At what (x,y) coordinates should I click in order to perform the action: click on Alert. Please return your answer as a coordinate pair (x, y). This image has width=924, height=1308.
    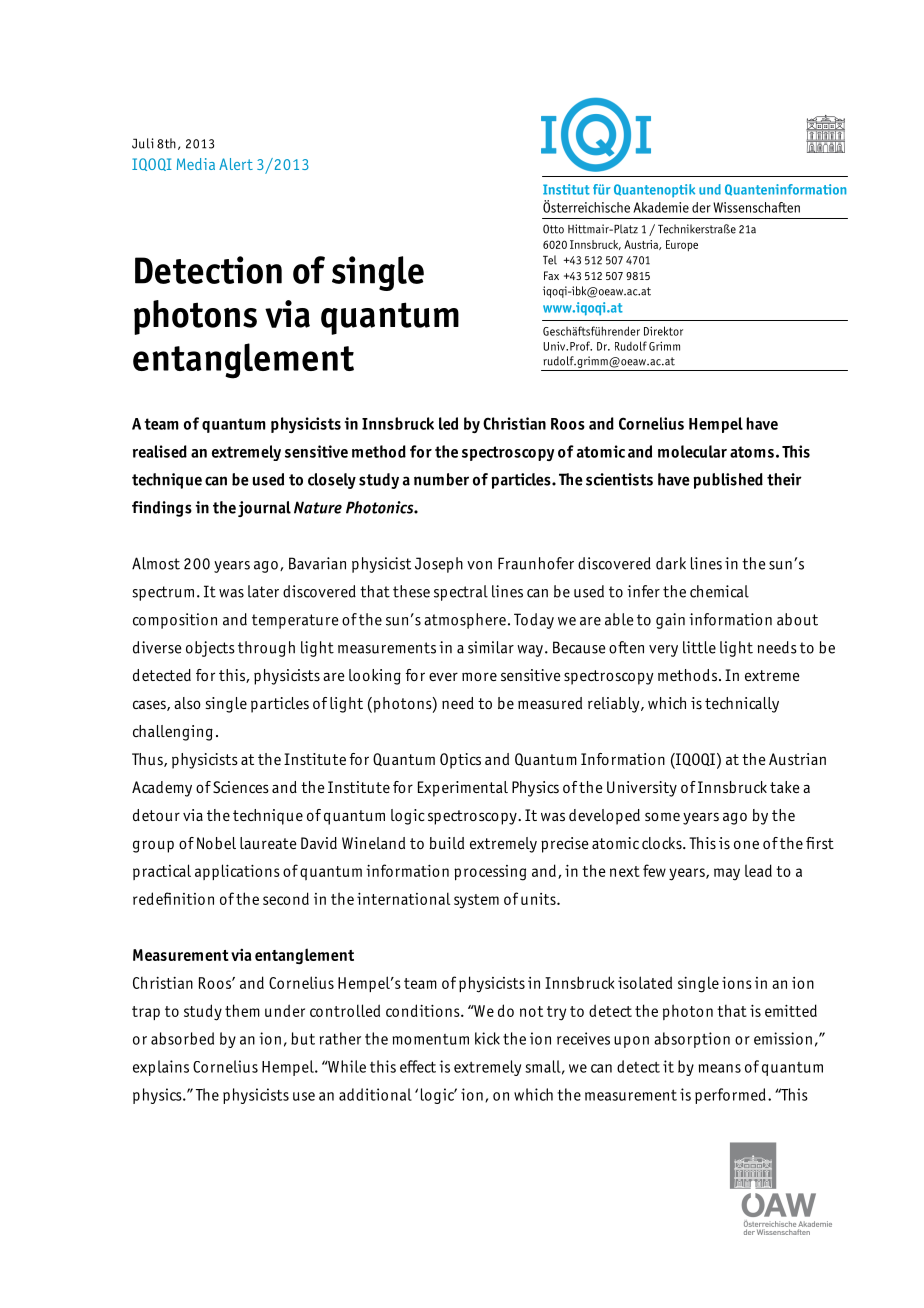
    Looking at the image, I should click on (236, 164).
